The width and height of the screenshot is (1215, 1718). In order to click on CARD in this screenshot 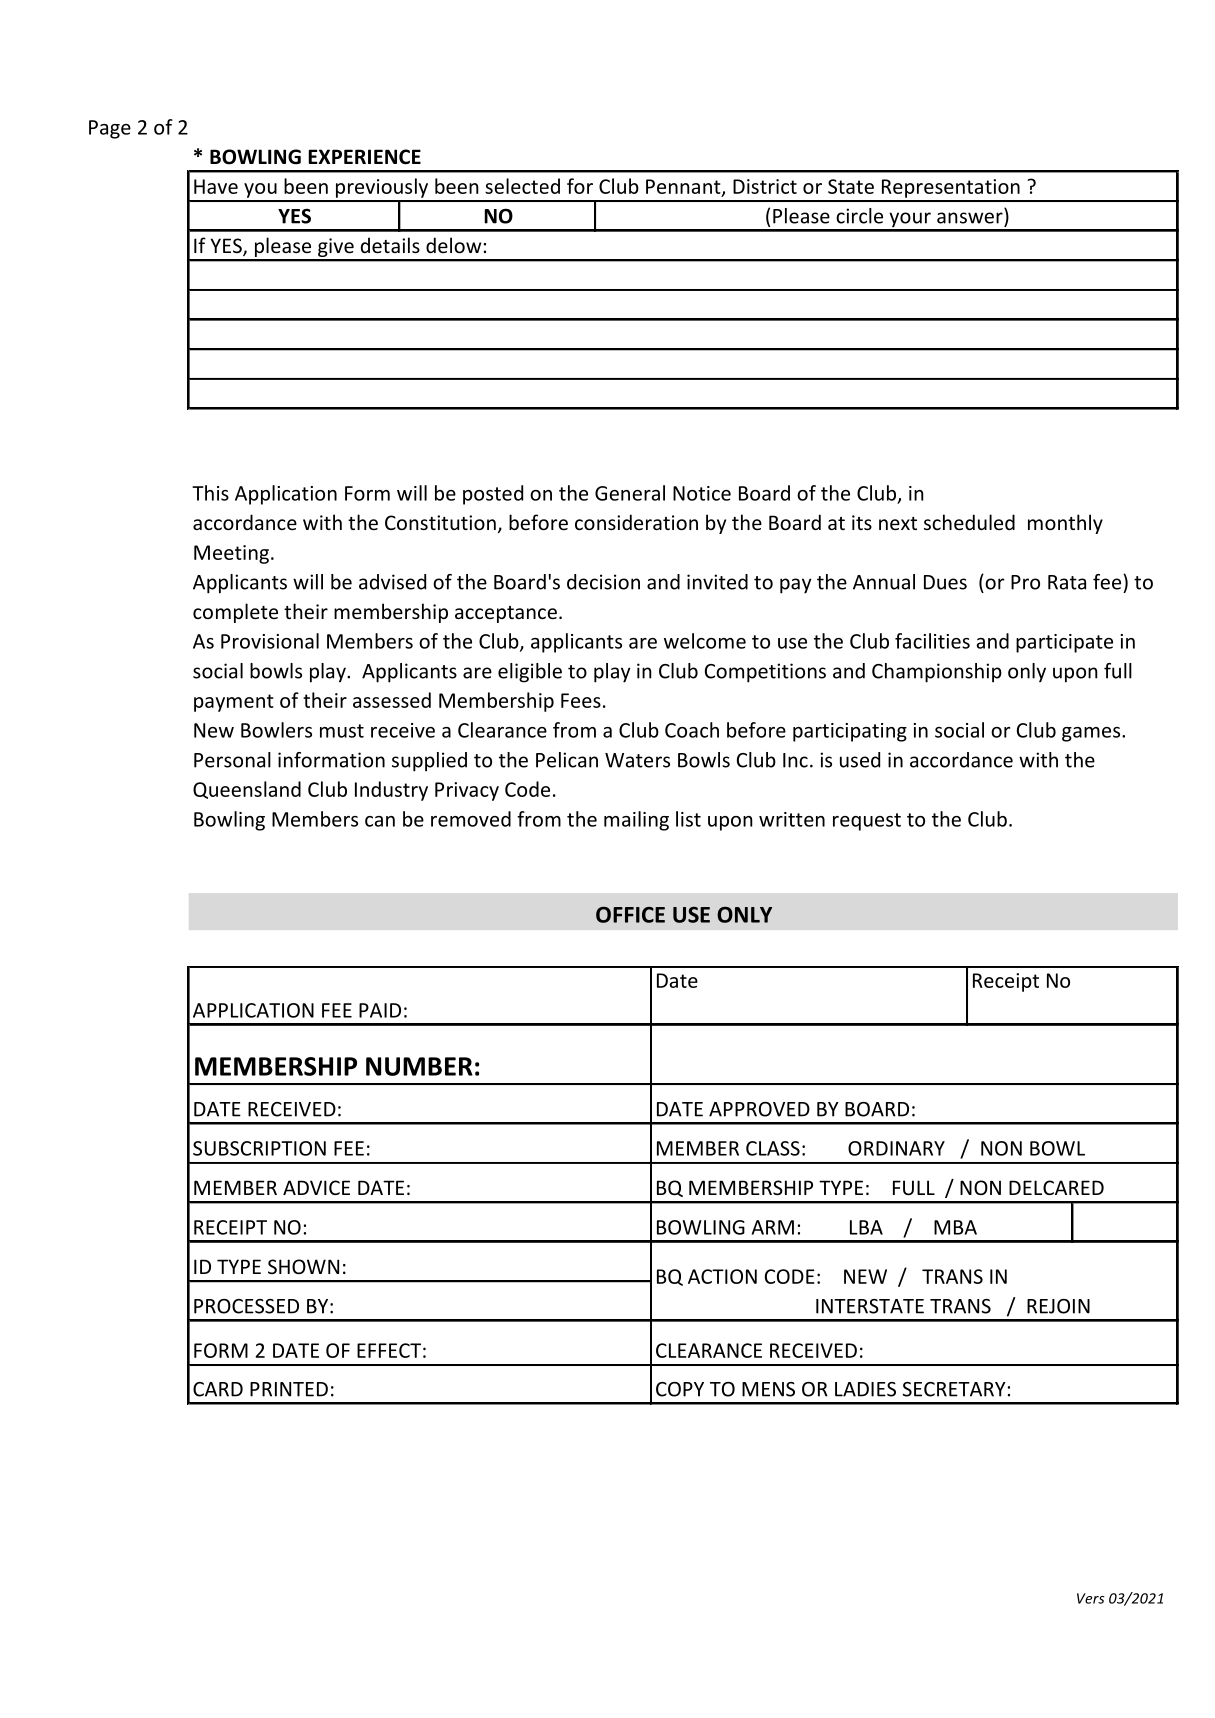, I will do `click(218, 1389)`.
